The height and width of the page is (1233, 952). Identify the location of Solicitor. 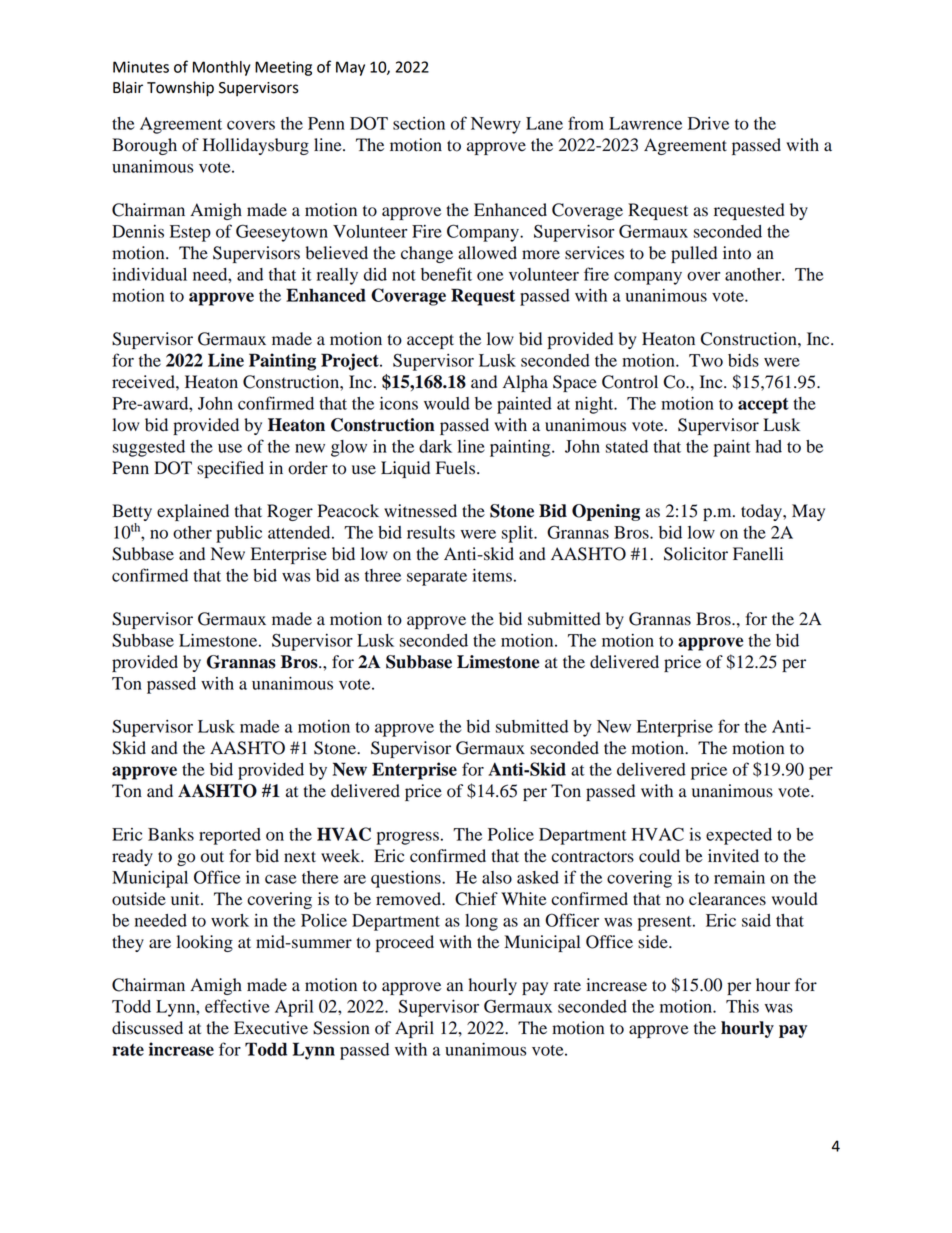
(696, 554).
